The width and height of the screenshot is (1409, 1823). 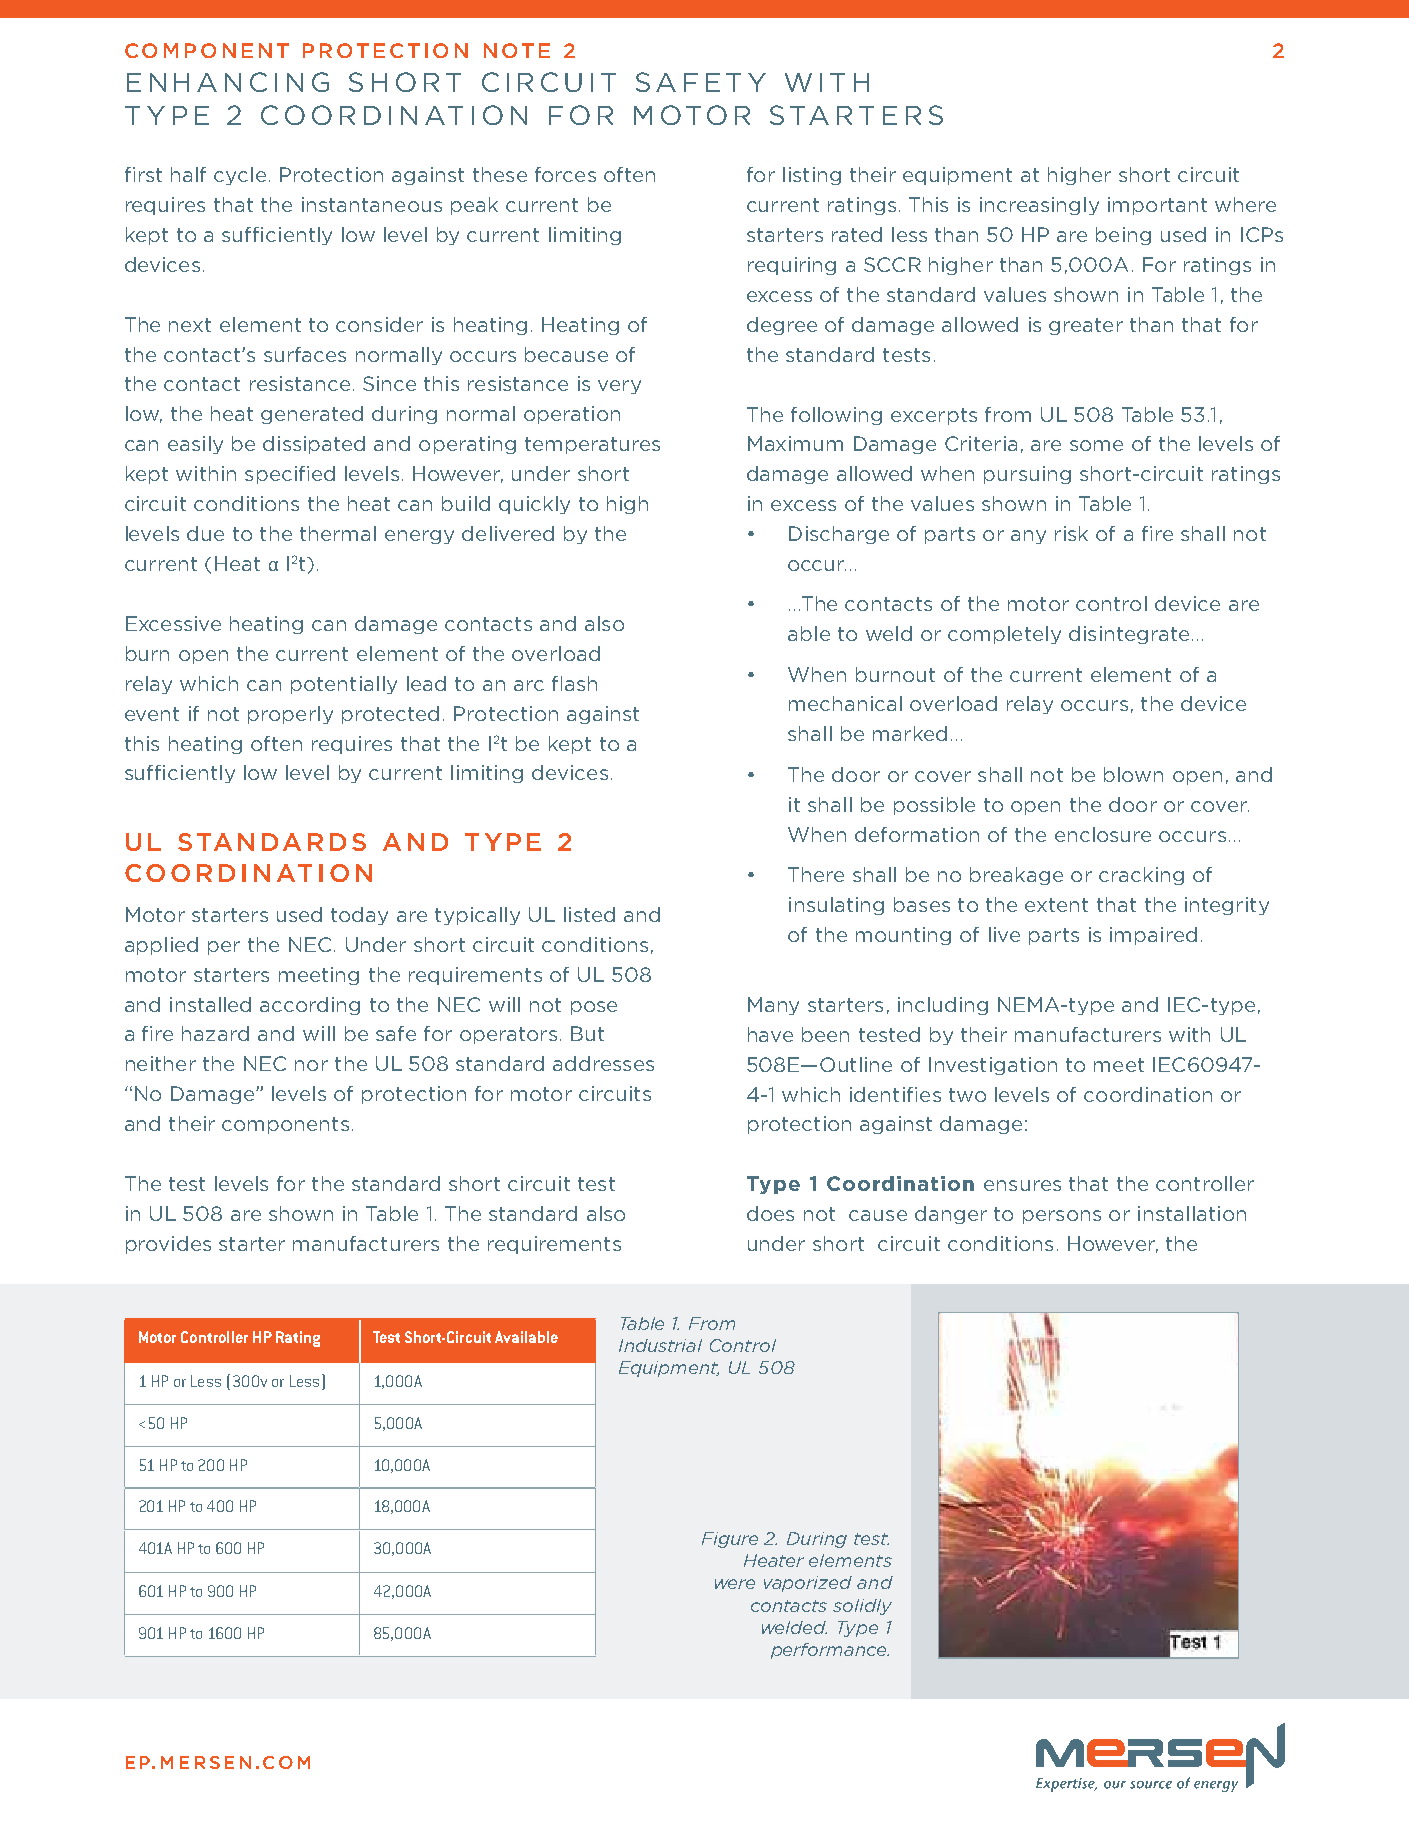 I want to click on potentially, so click(x=344, y=685).
